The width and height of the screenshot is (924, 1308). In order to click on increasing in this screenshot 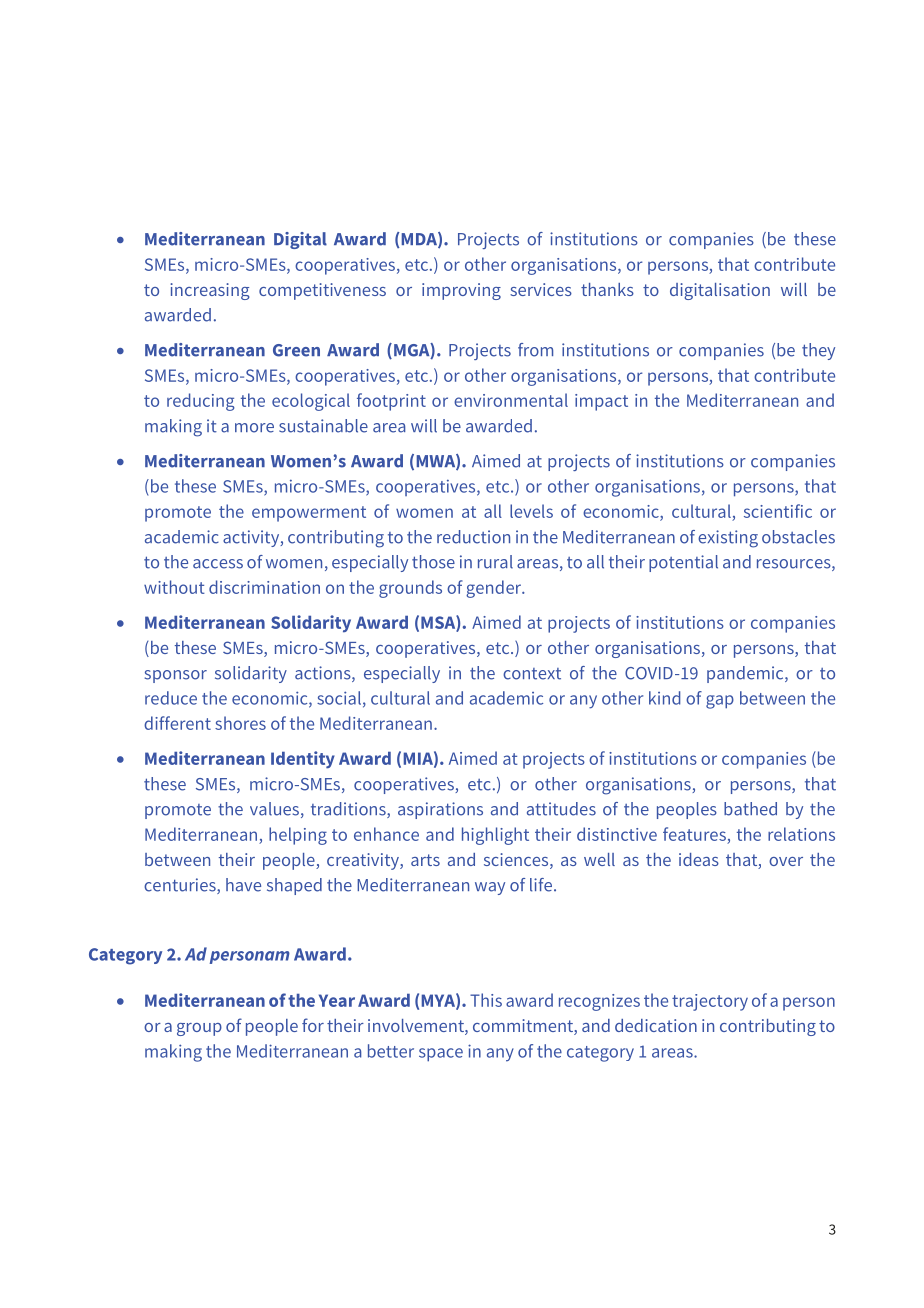, I will do `click(210, 291)`.
